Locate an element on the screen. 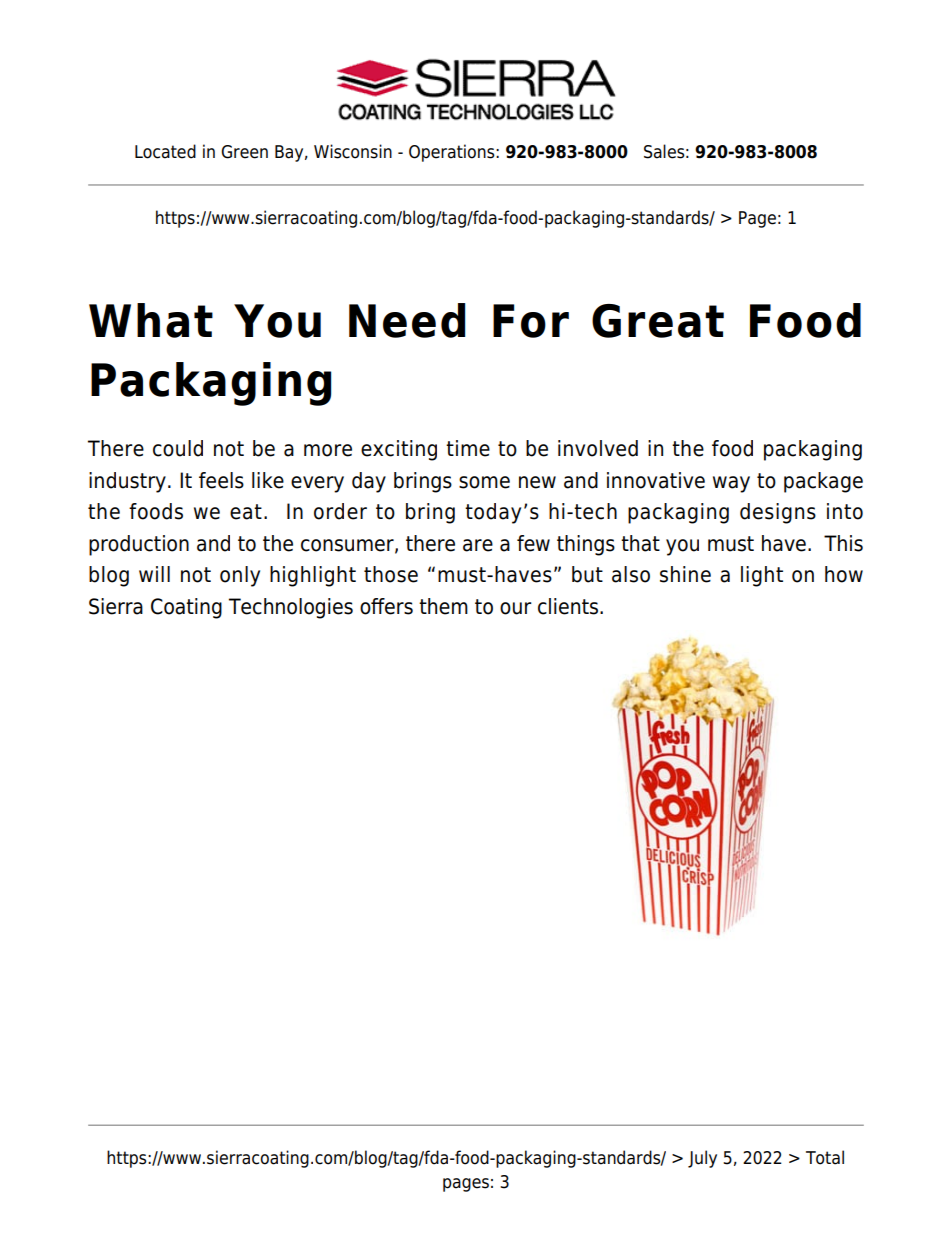 The height and width of the screenshot is (1233, 952). Green is located at coordinates (244, 152).
